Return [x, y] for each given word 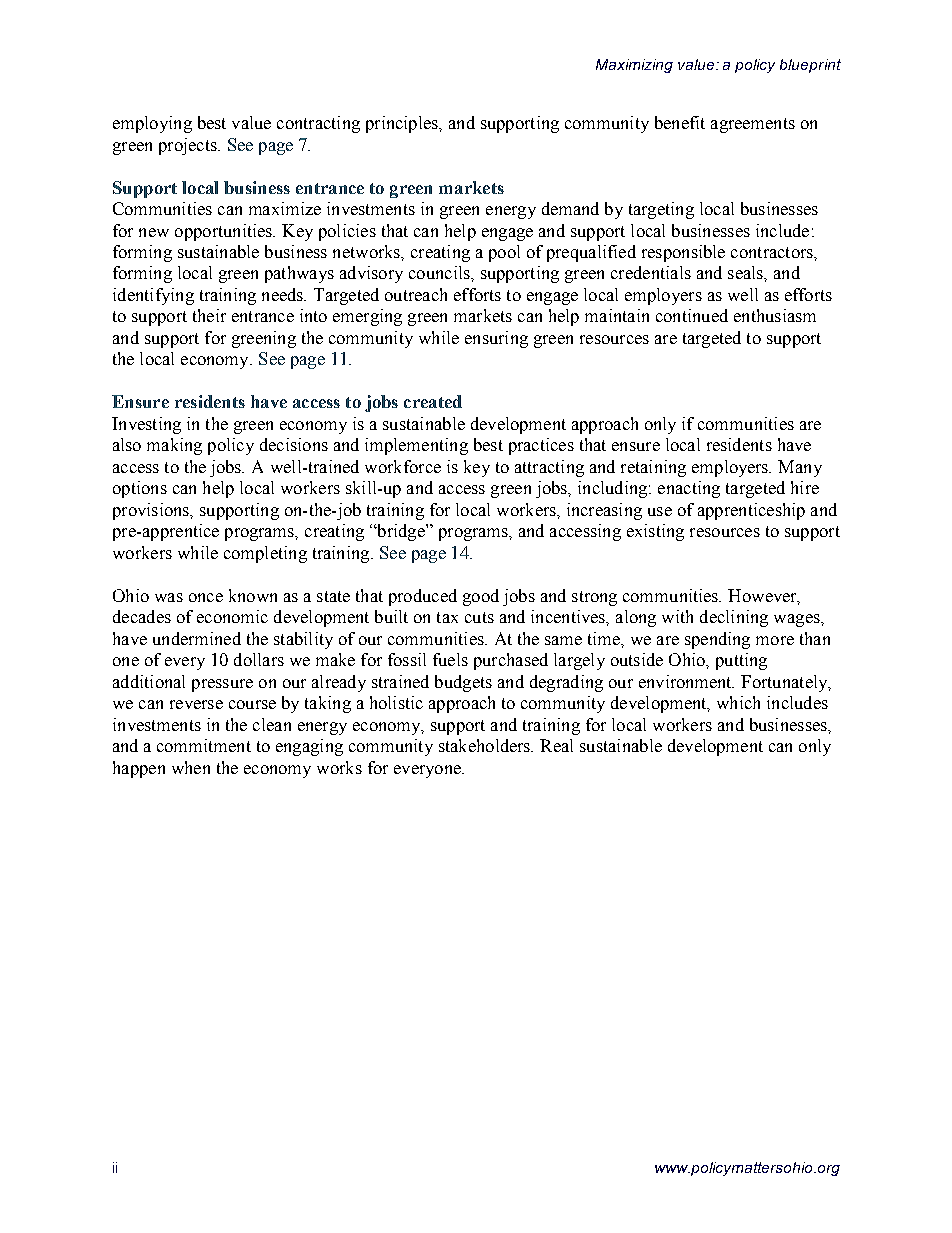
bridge [401, 532]
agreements [753, 125]
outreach [416, 294]
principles [403, 124]
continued [692, 315]
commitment [204, 745]
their [209, 315]
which [738, 702]
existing [655, 532]
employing [152, 124]
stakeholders [486, 745]
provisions [152, 511]
